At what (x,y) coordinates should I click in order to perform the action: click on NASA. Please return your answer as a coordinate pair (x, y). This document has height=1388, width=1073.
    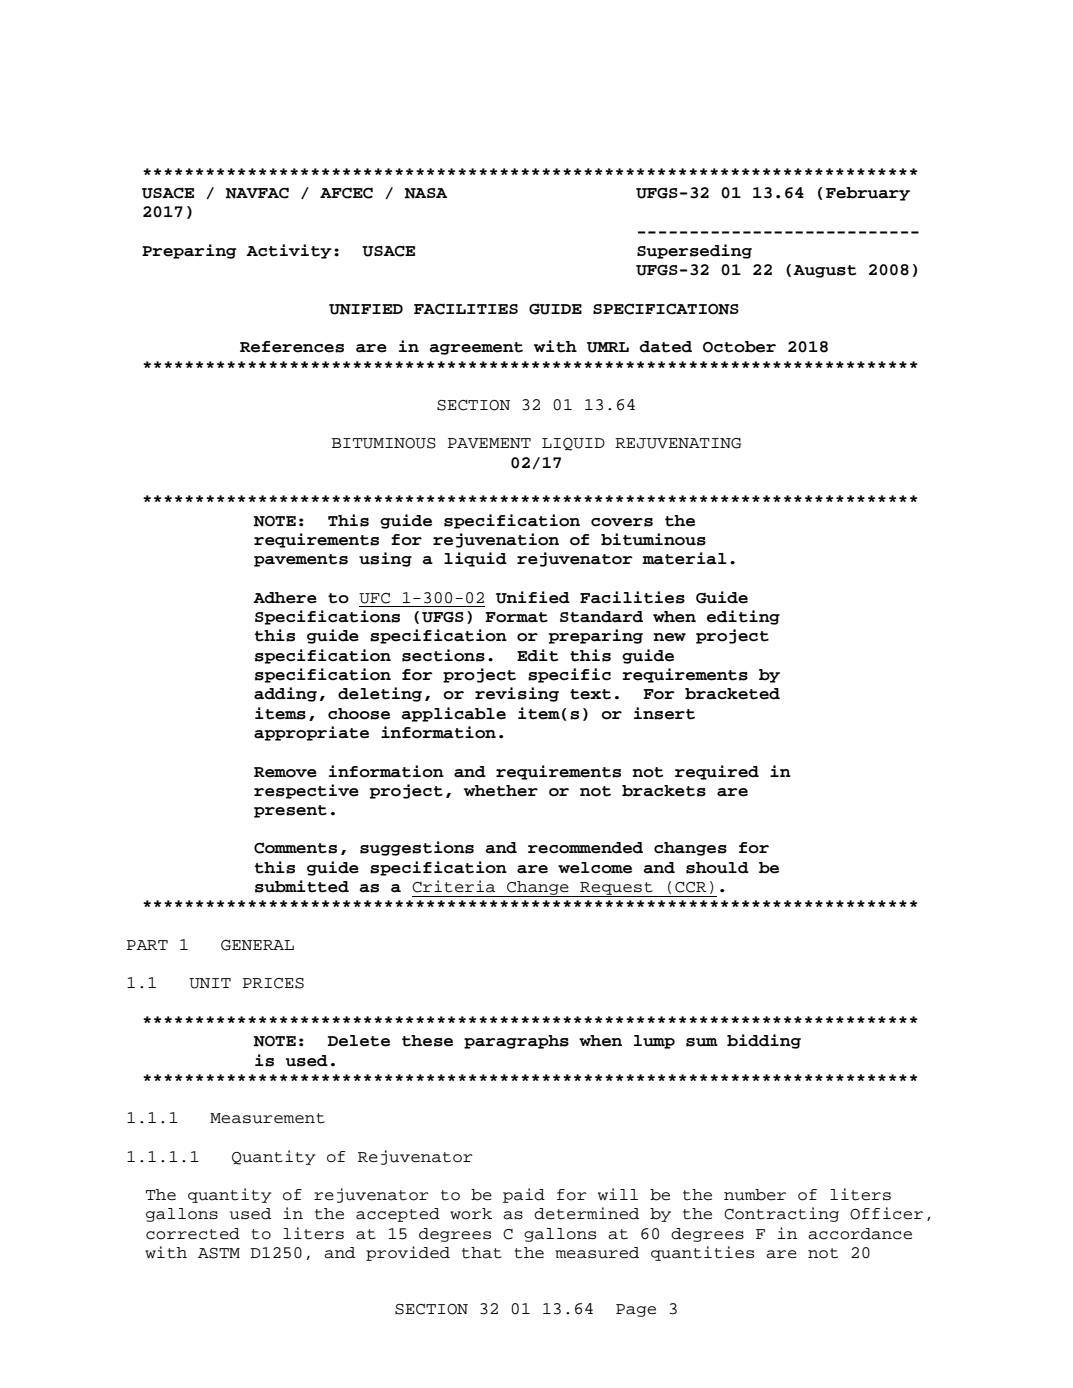
    Looking at the image, I should click on (426, 193).
